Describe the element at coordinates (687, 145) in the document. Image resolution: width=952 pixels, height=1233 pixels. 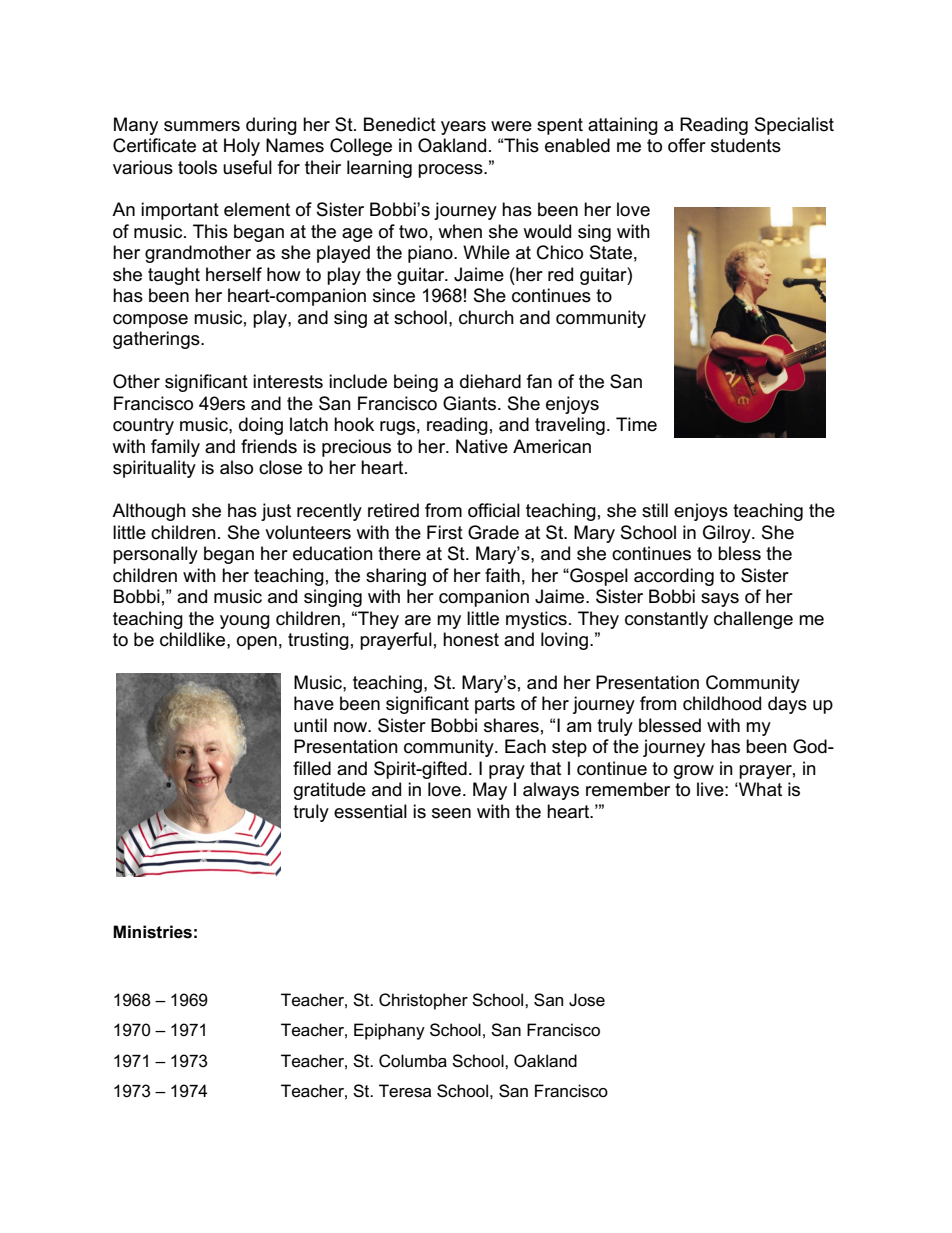
I see `offer` at that location.
